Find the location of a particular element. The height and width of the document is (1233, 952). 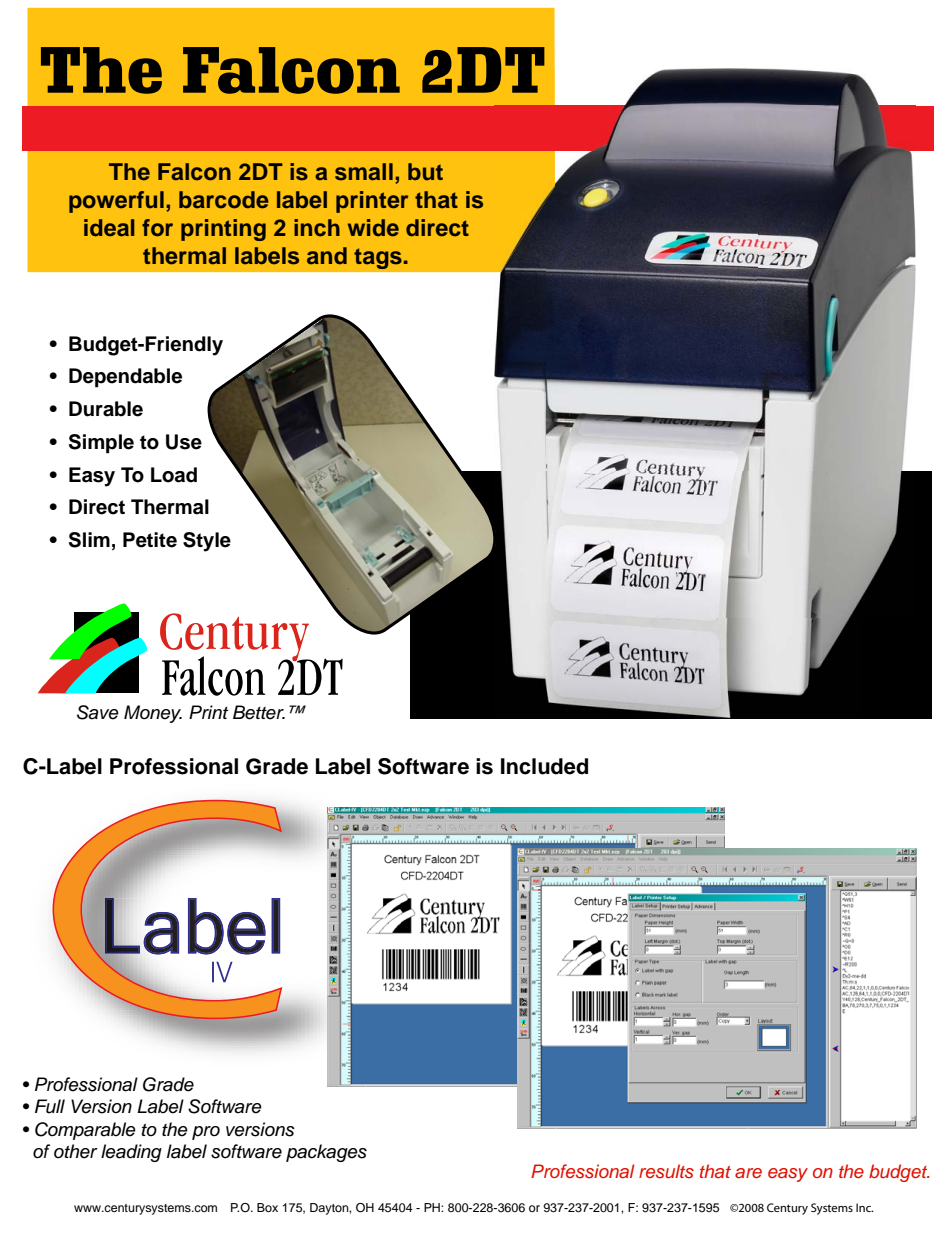

wide is located at coordinates (373, 228).
